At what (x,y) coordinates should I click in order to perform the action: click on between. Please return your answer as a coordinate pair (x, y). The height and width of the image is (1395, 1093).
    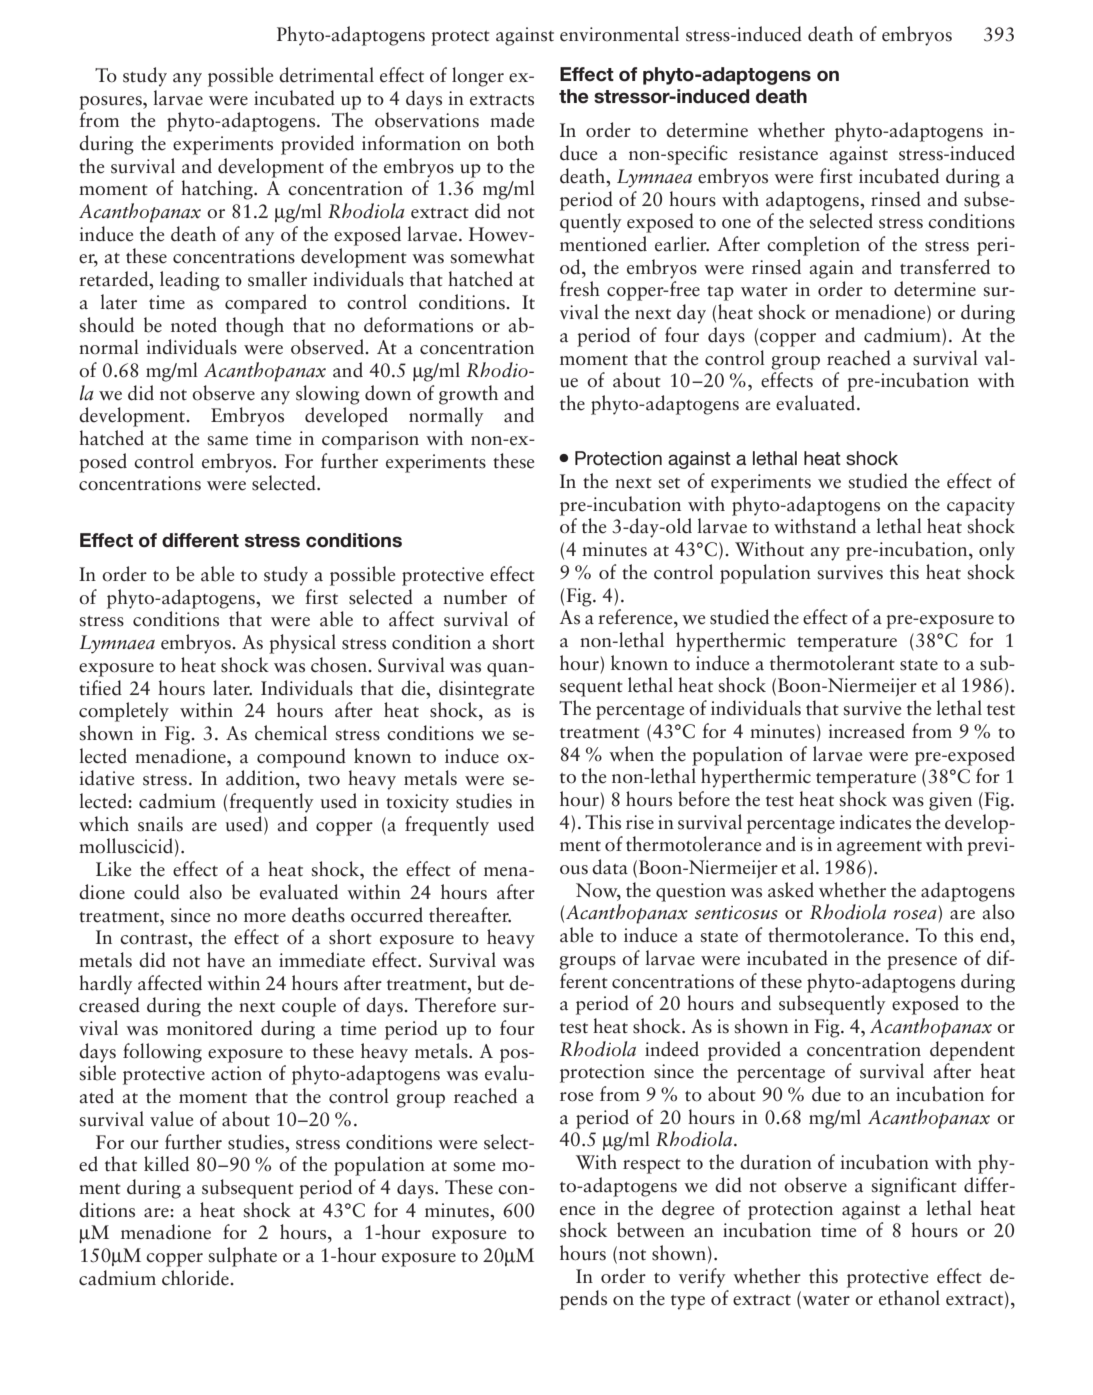
    Looking at the image, I should click on (651, 1230).
